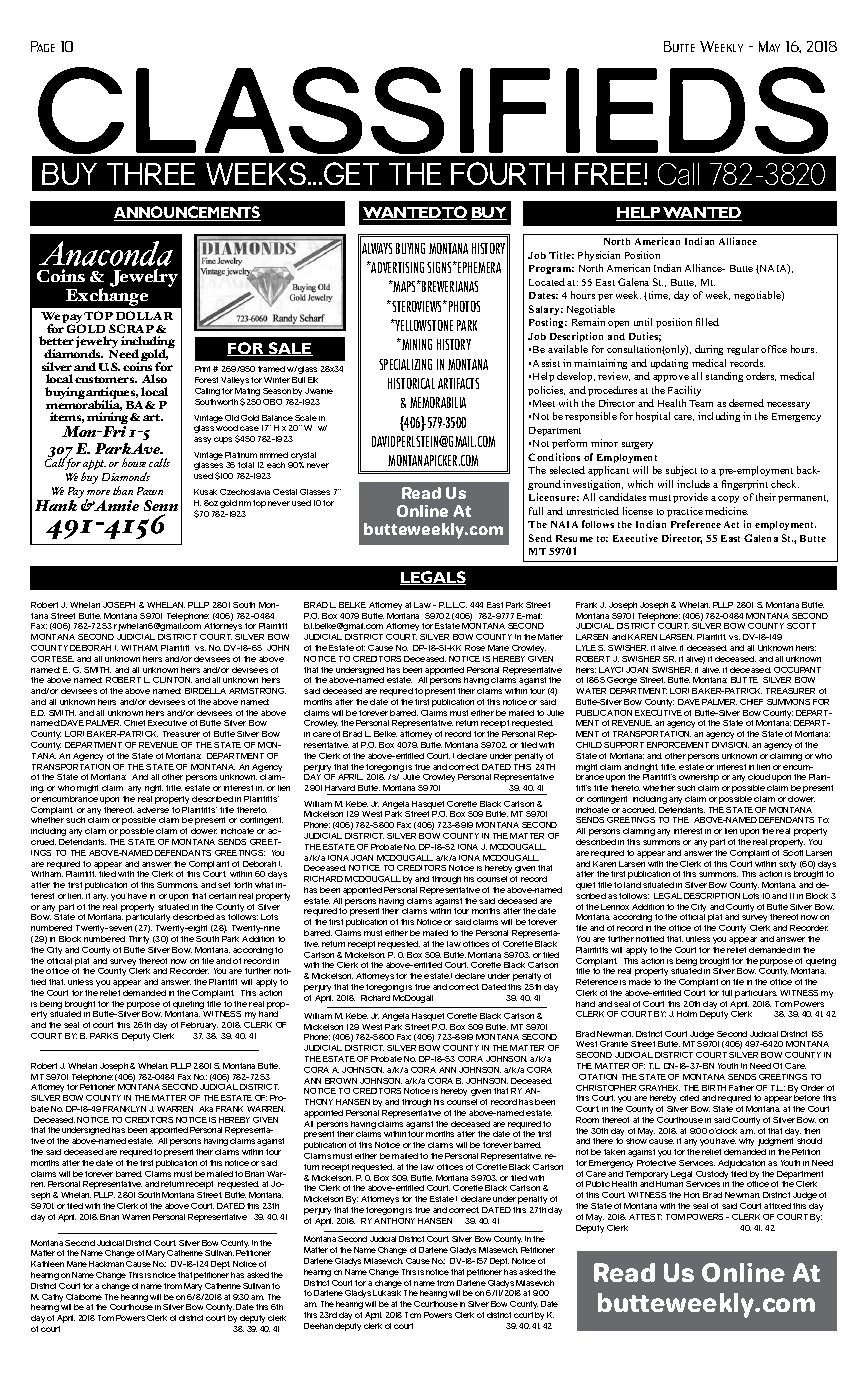 This screenshot has height=1374, width=868. I want to click on Page, so click(43, 46).
